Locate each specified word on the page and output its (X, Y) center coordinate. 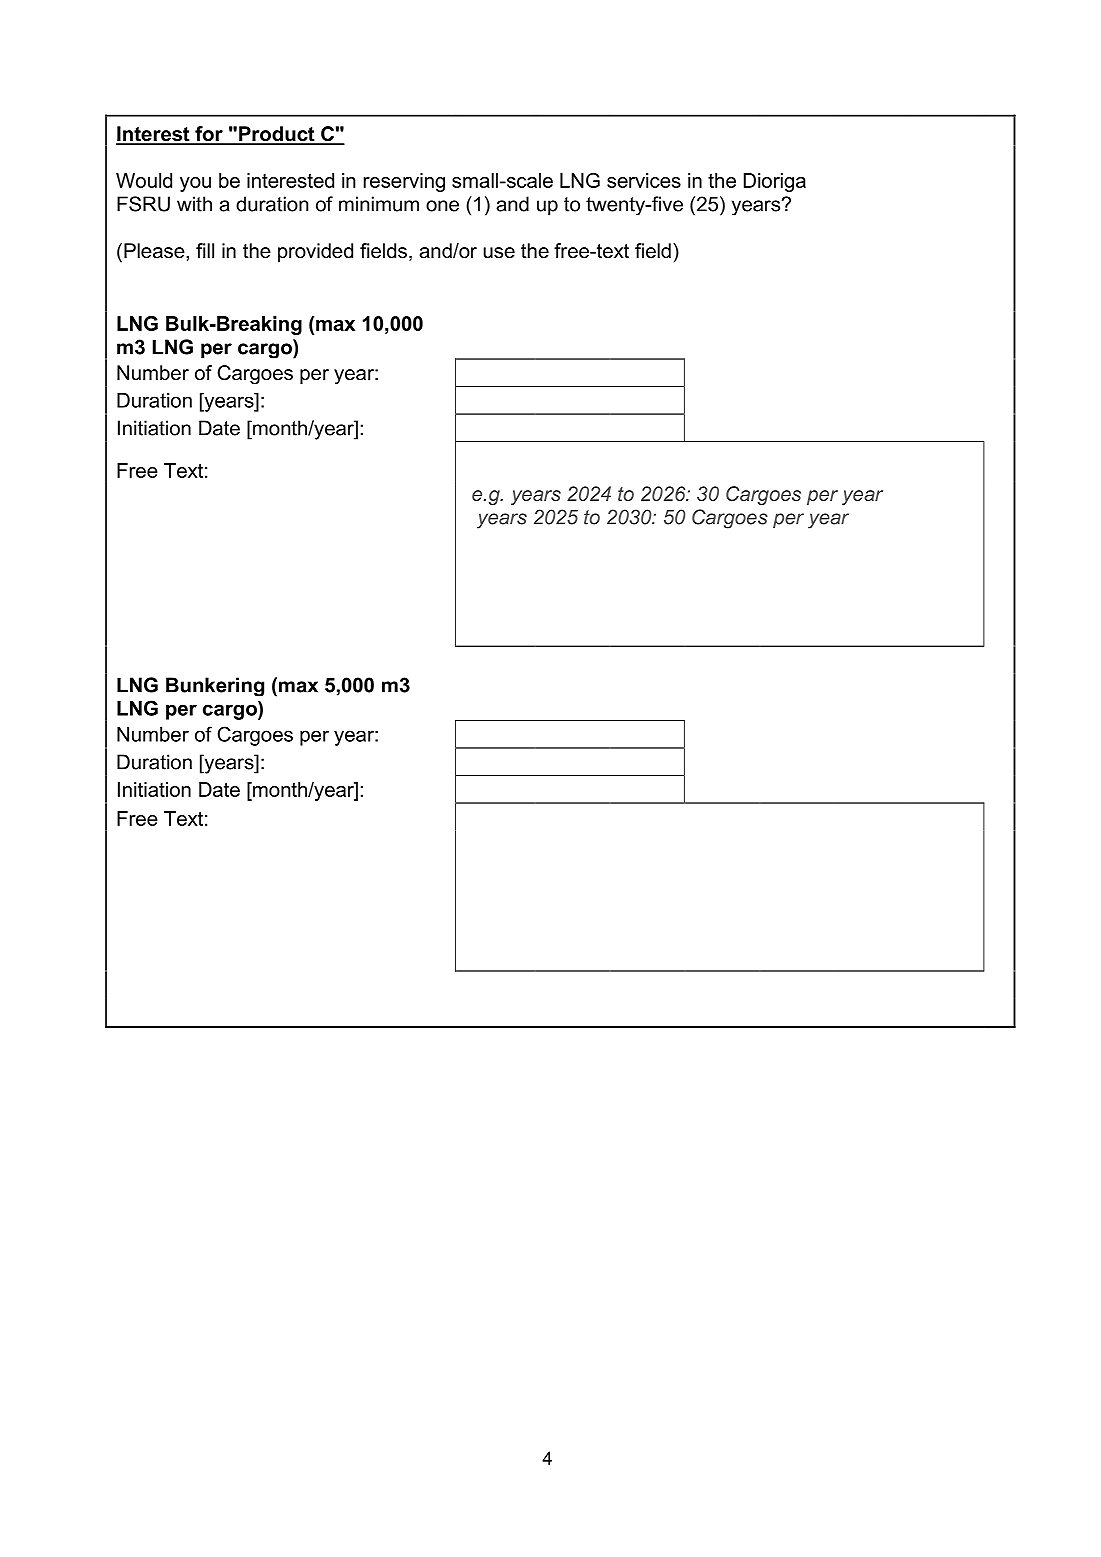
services (644, 180)
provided (315, 252)
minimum (379, 204)
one (442, 206)
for (209, 135)
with (194, 204)
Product (277, 135)
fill (205, 250)
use (499, 253)
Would (144, 180)
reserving (404, 182)
